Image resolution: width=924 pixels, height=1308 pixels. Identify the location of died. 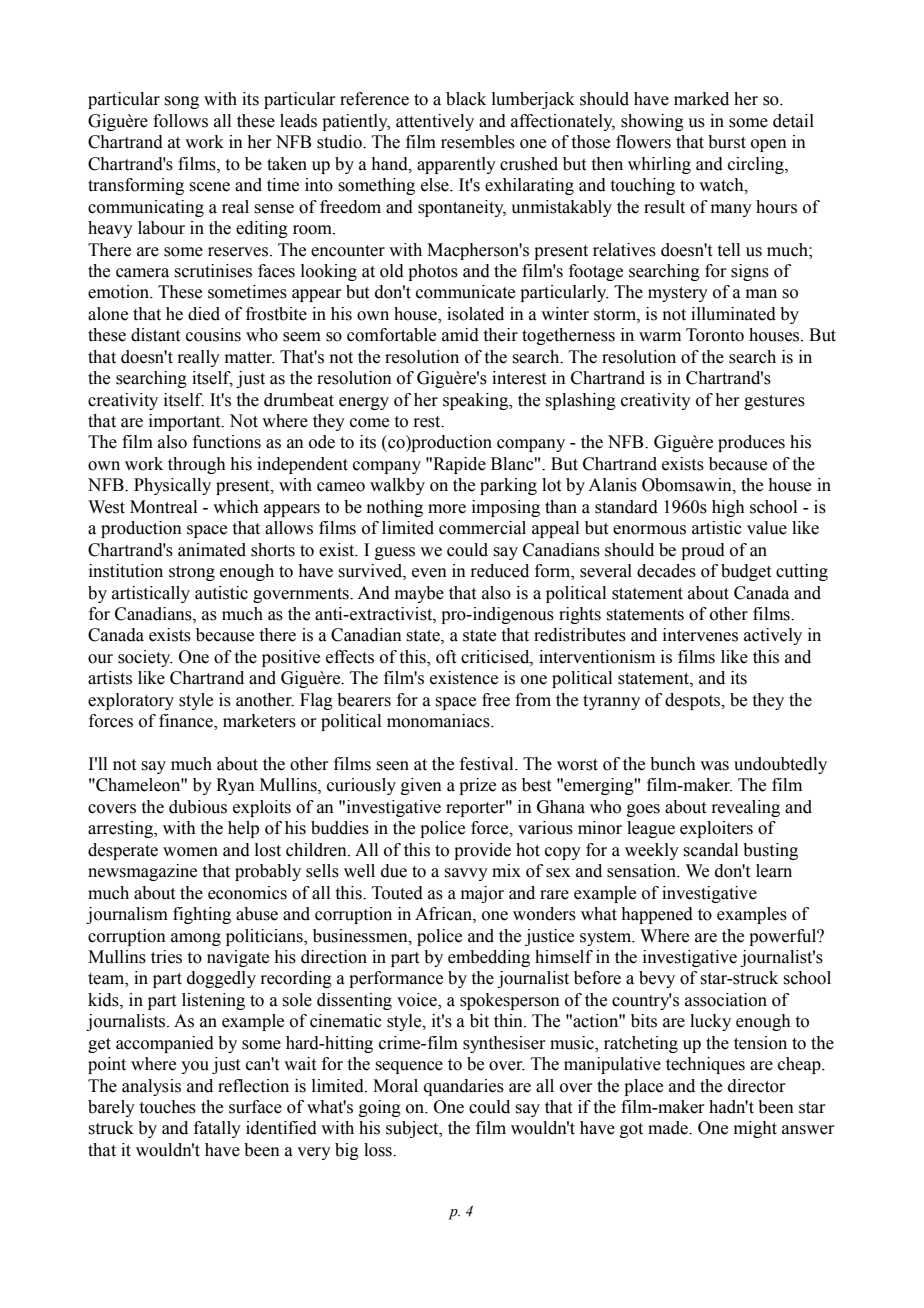
(204, 314).
